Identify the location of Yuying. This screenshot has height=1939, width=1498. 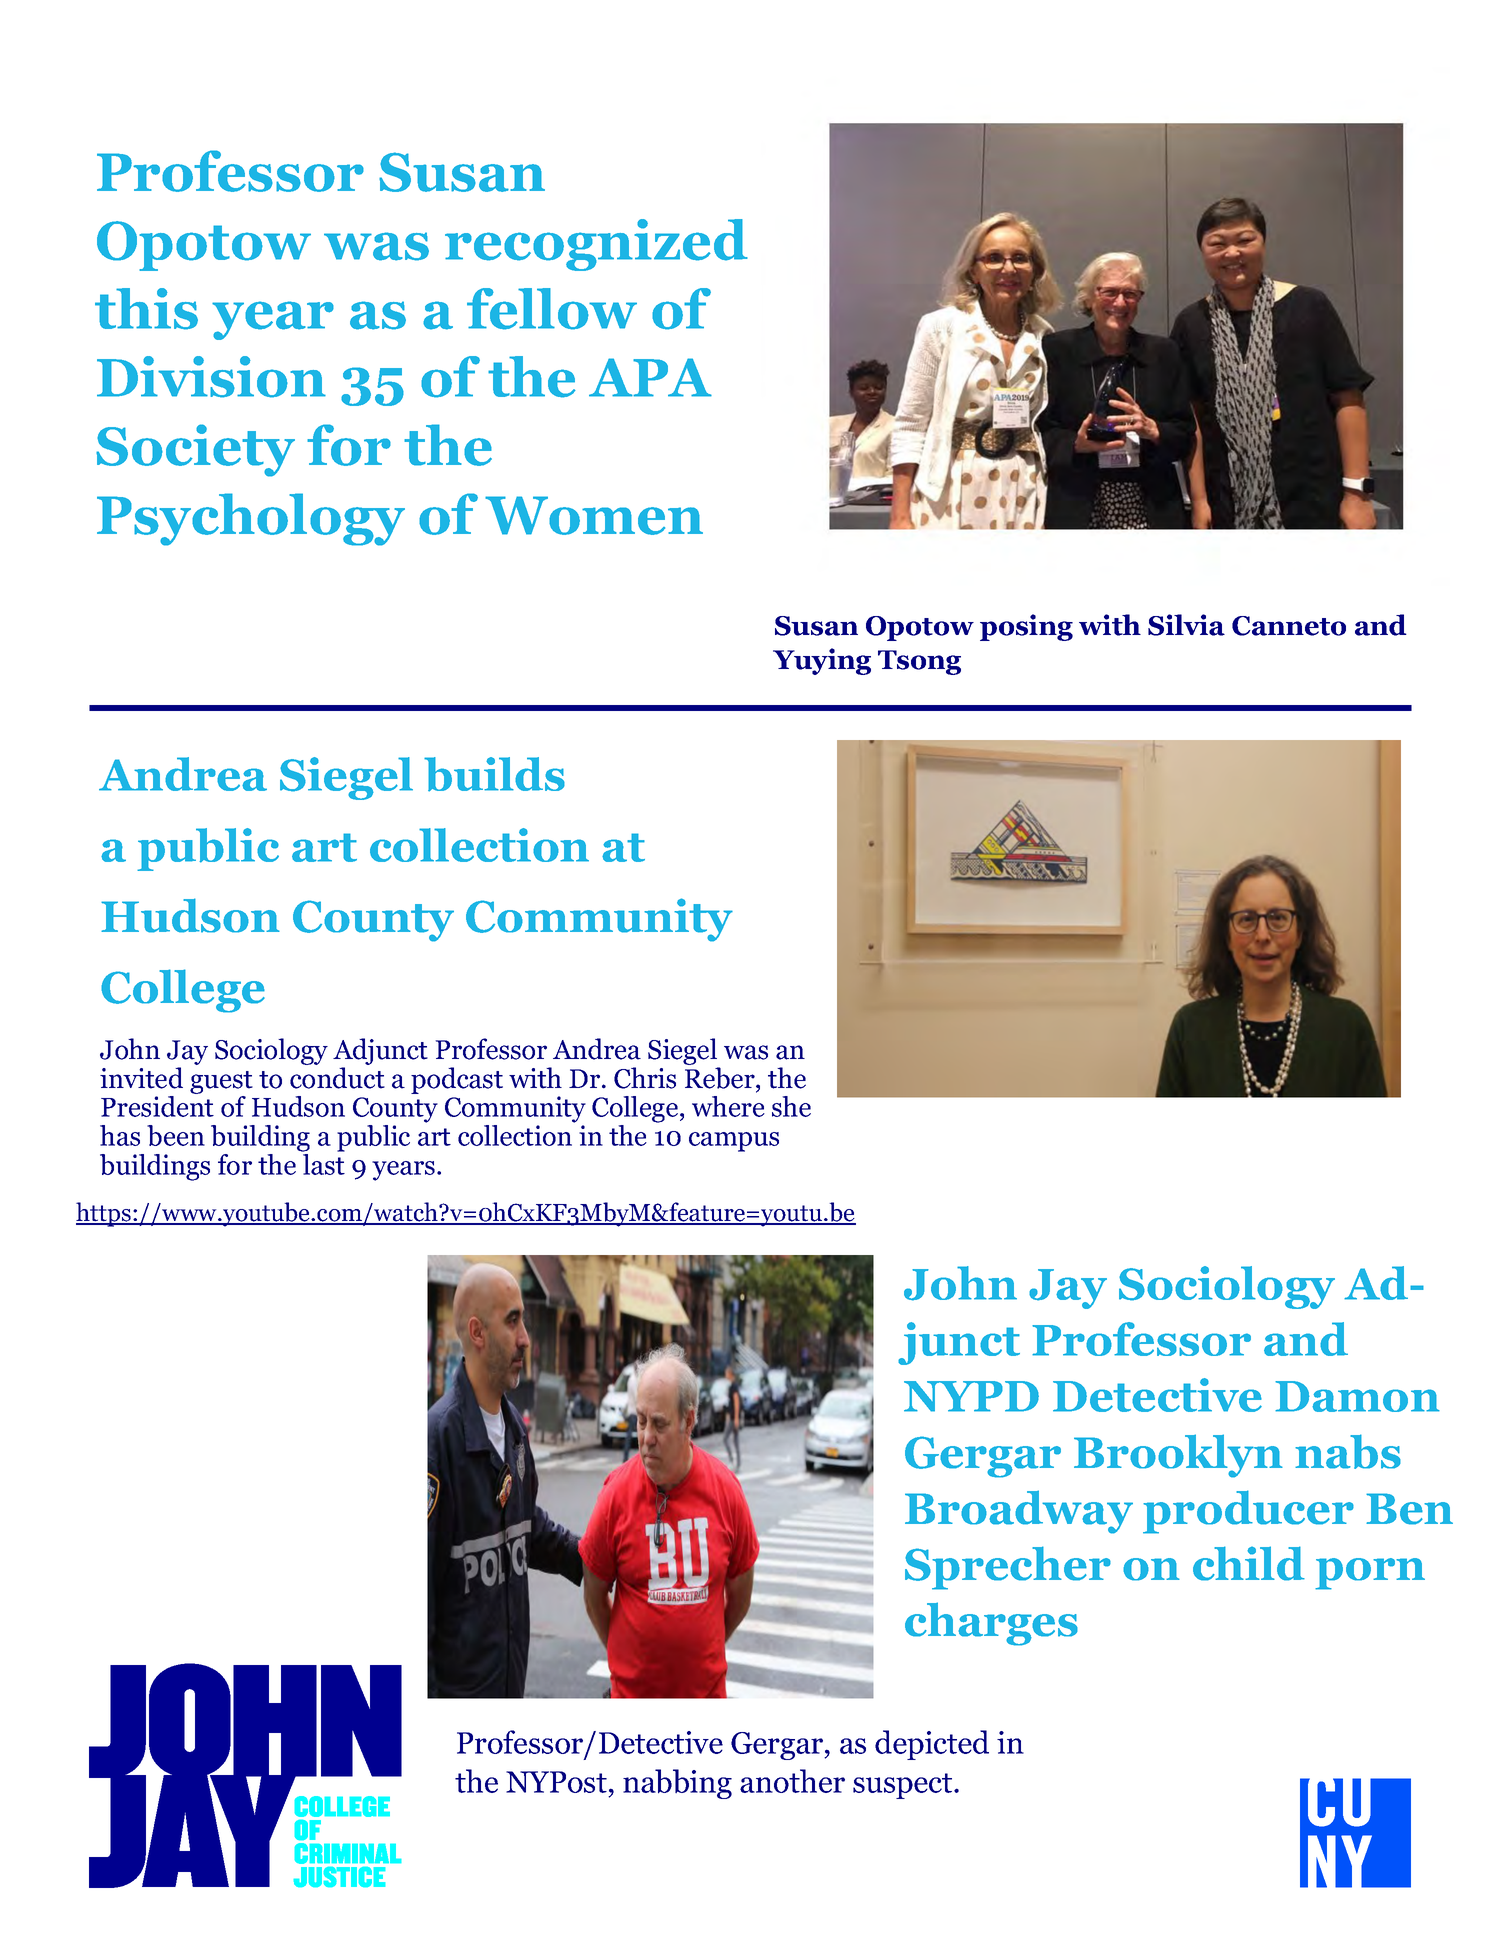
(822, 661).
